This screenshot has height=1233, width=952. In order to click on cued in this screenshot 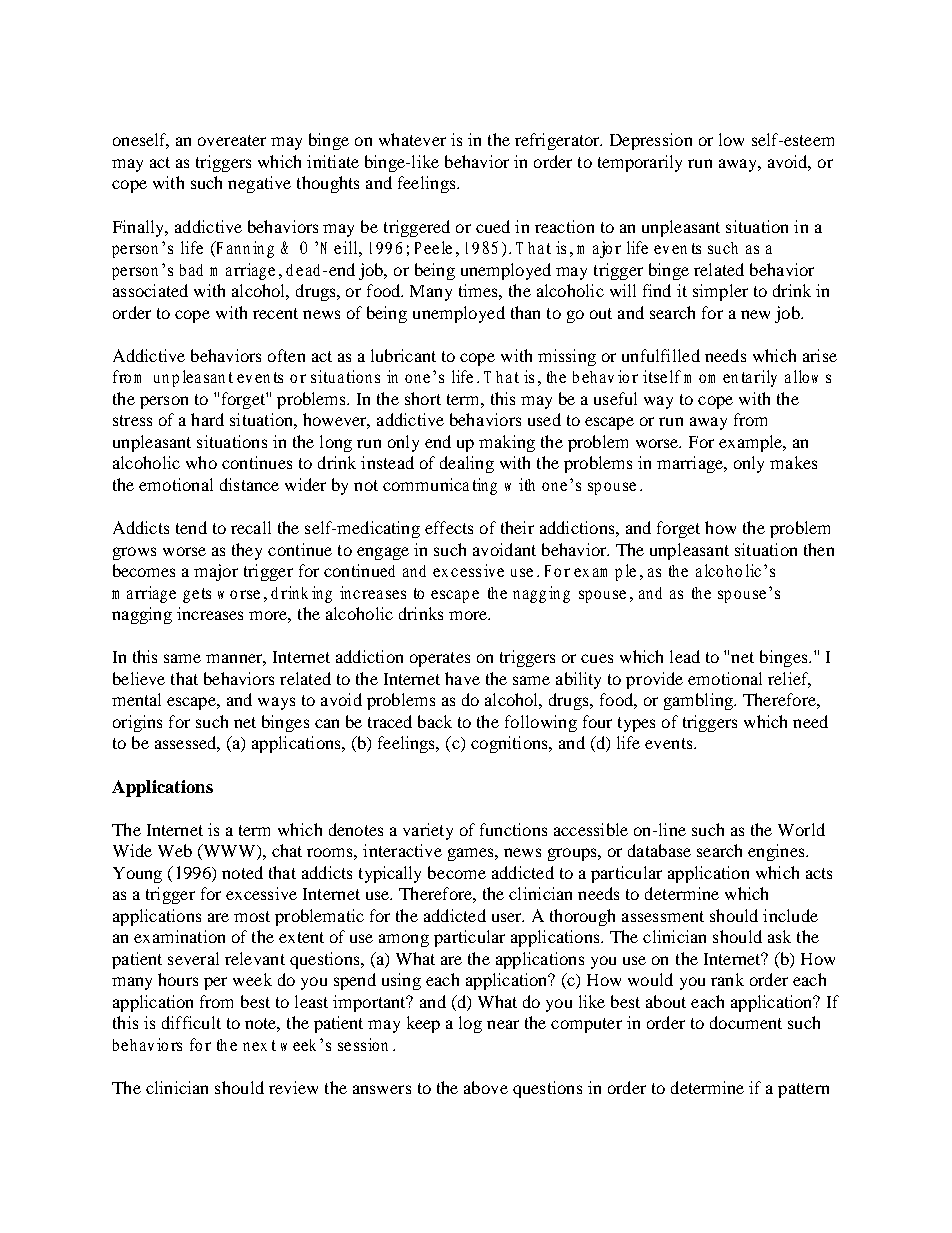, I will do `click(493, 226)`.
